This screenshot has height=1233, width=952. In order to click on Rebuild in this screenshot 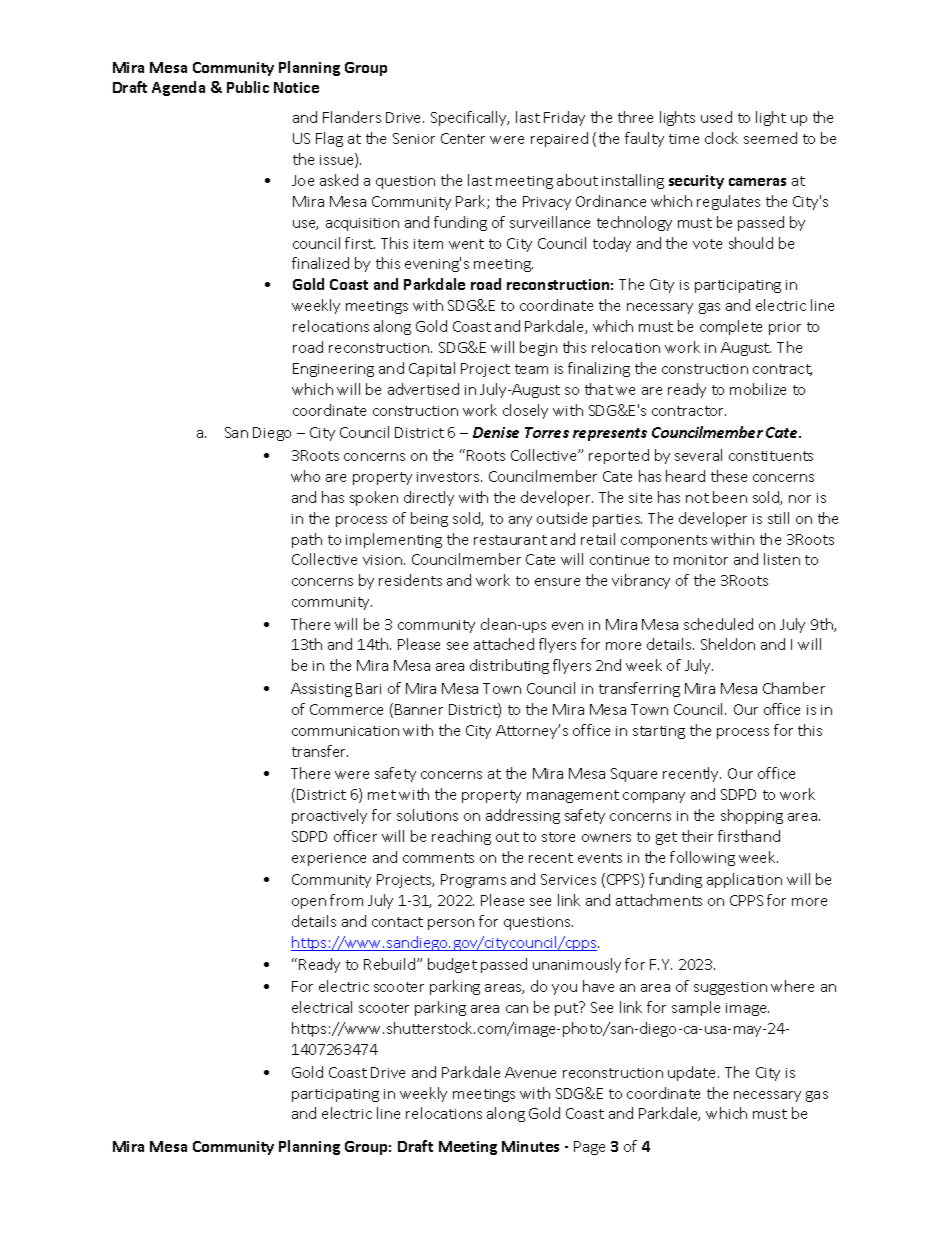, I will do `click(391, 964)`.
